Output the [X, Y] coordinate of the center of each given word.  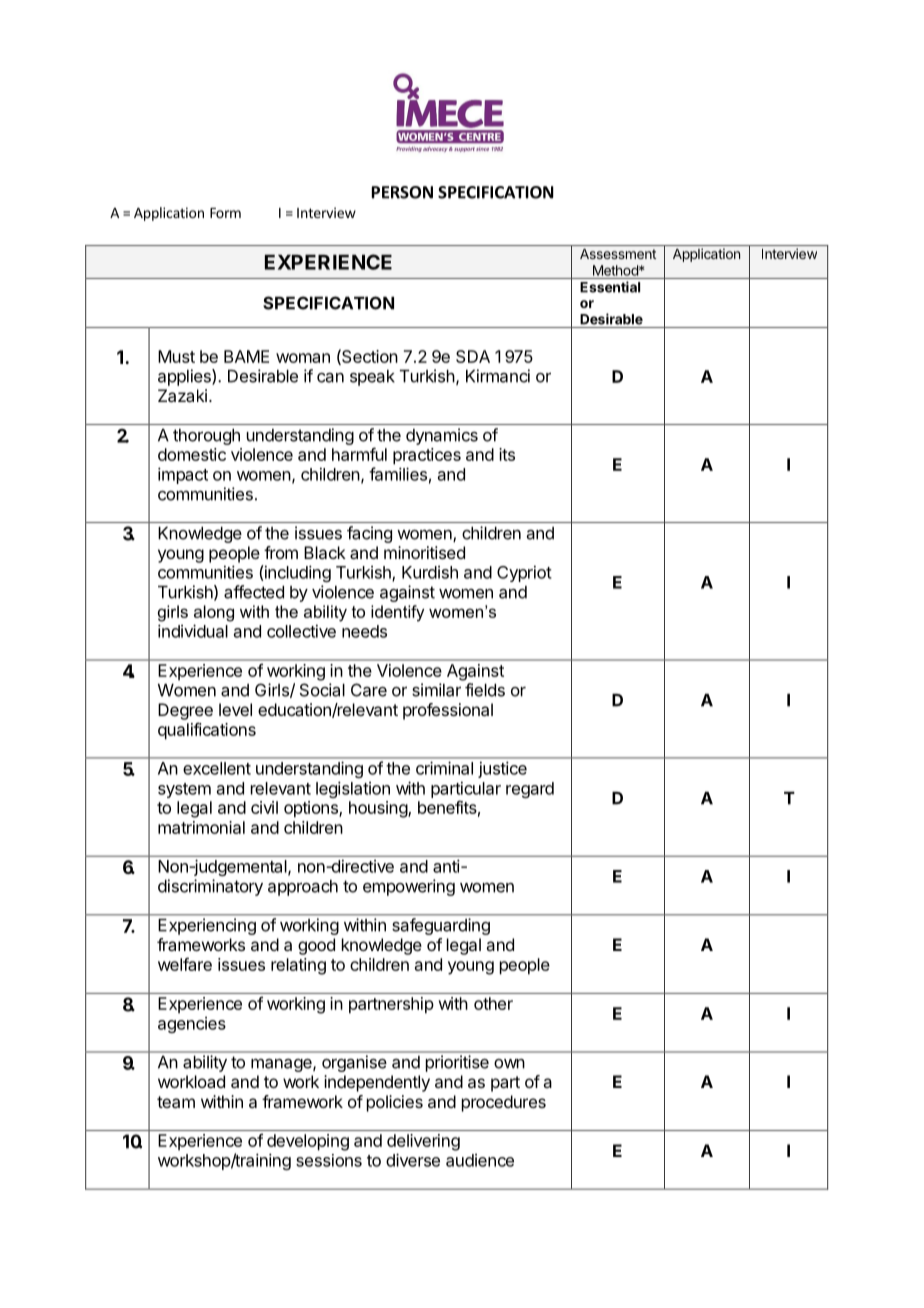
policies [395, 1103]
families [398, 474]
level [235, 709]
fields [485, 690]
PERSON [402, 192]
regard [530, 790]
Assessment [618, 254]
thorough [206, 437]
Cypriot [524, 573]
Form [225, 213]
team [176, 1102]
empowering [409, 887]
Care [369, 690]
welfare [185, 964]
